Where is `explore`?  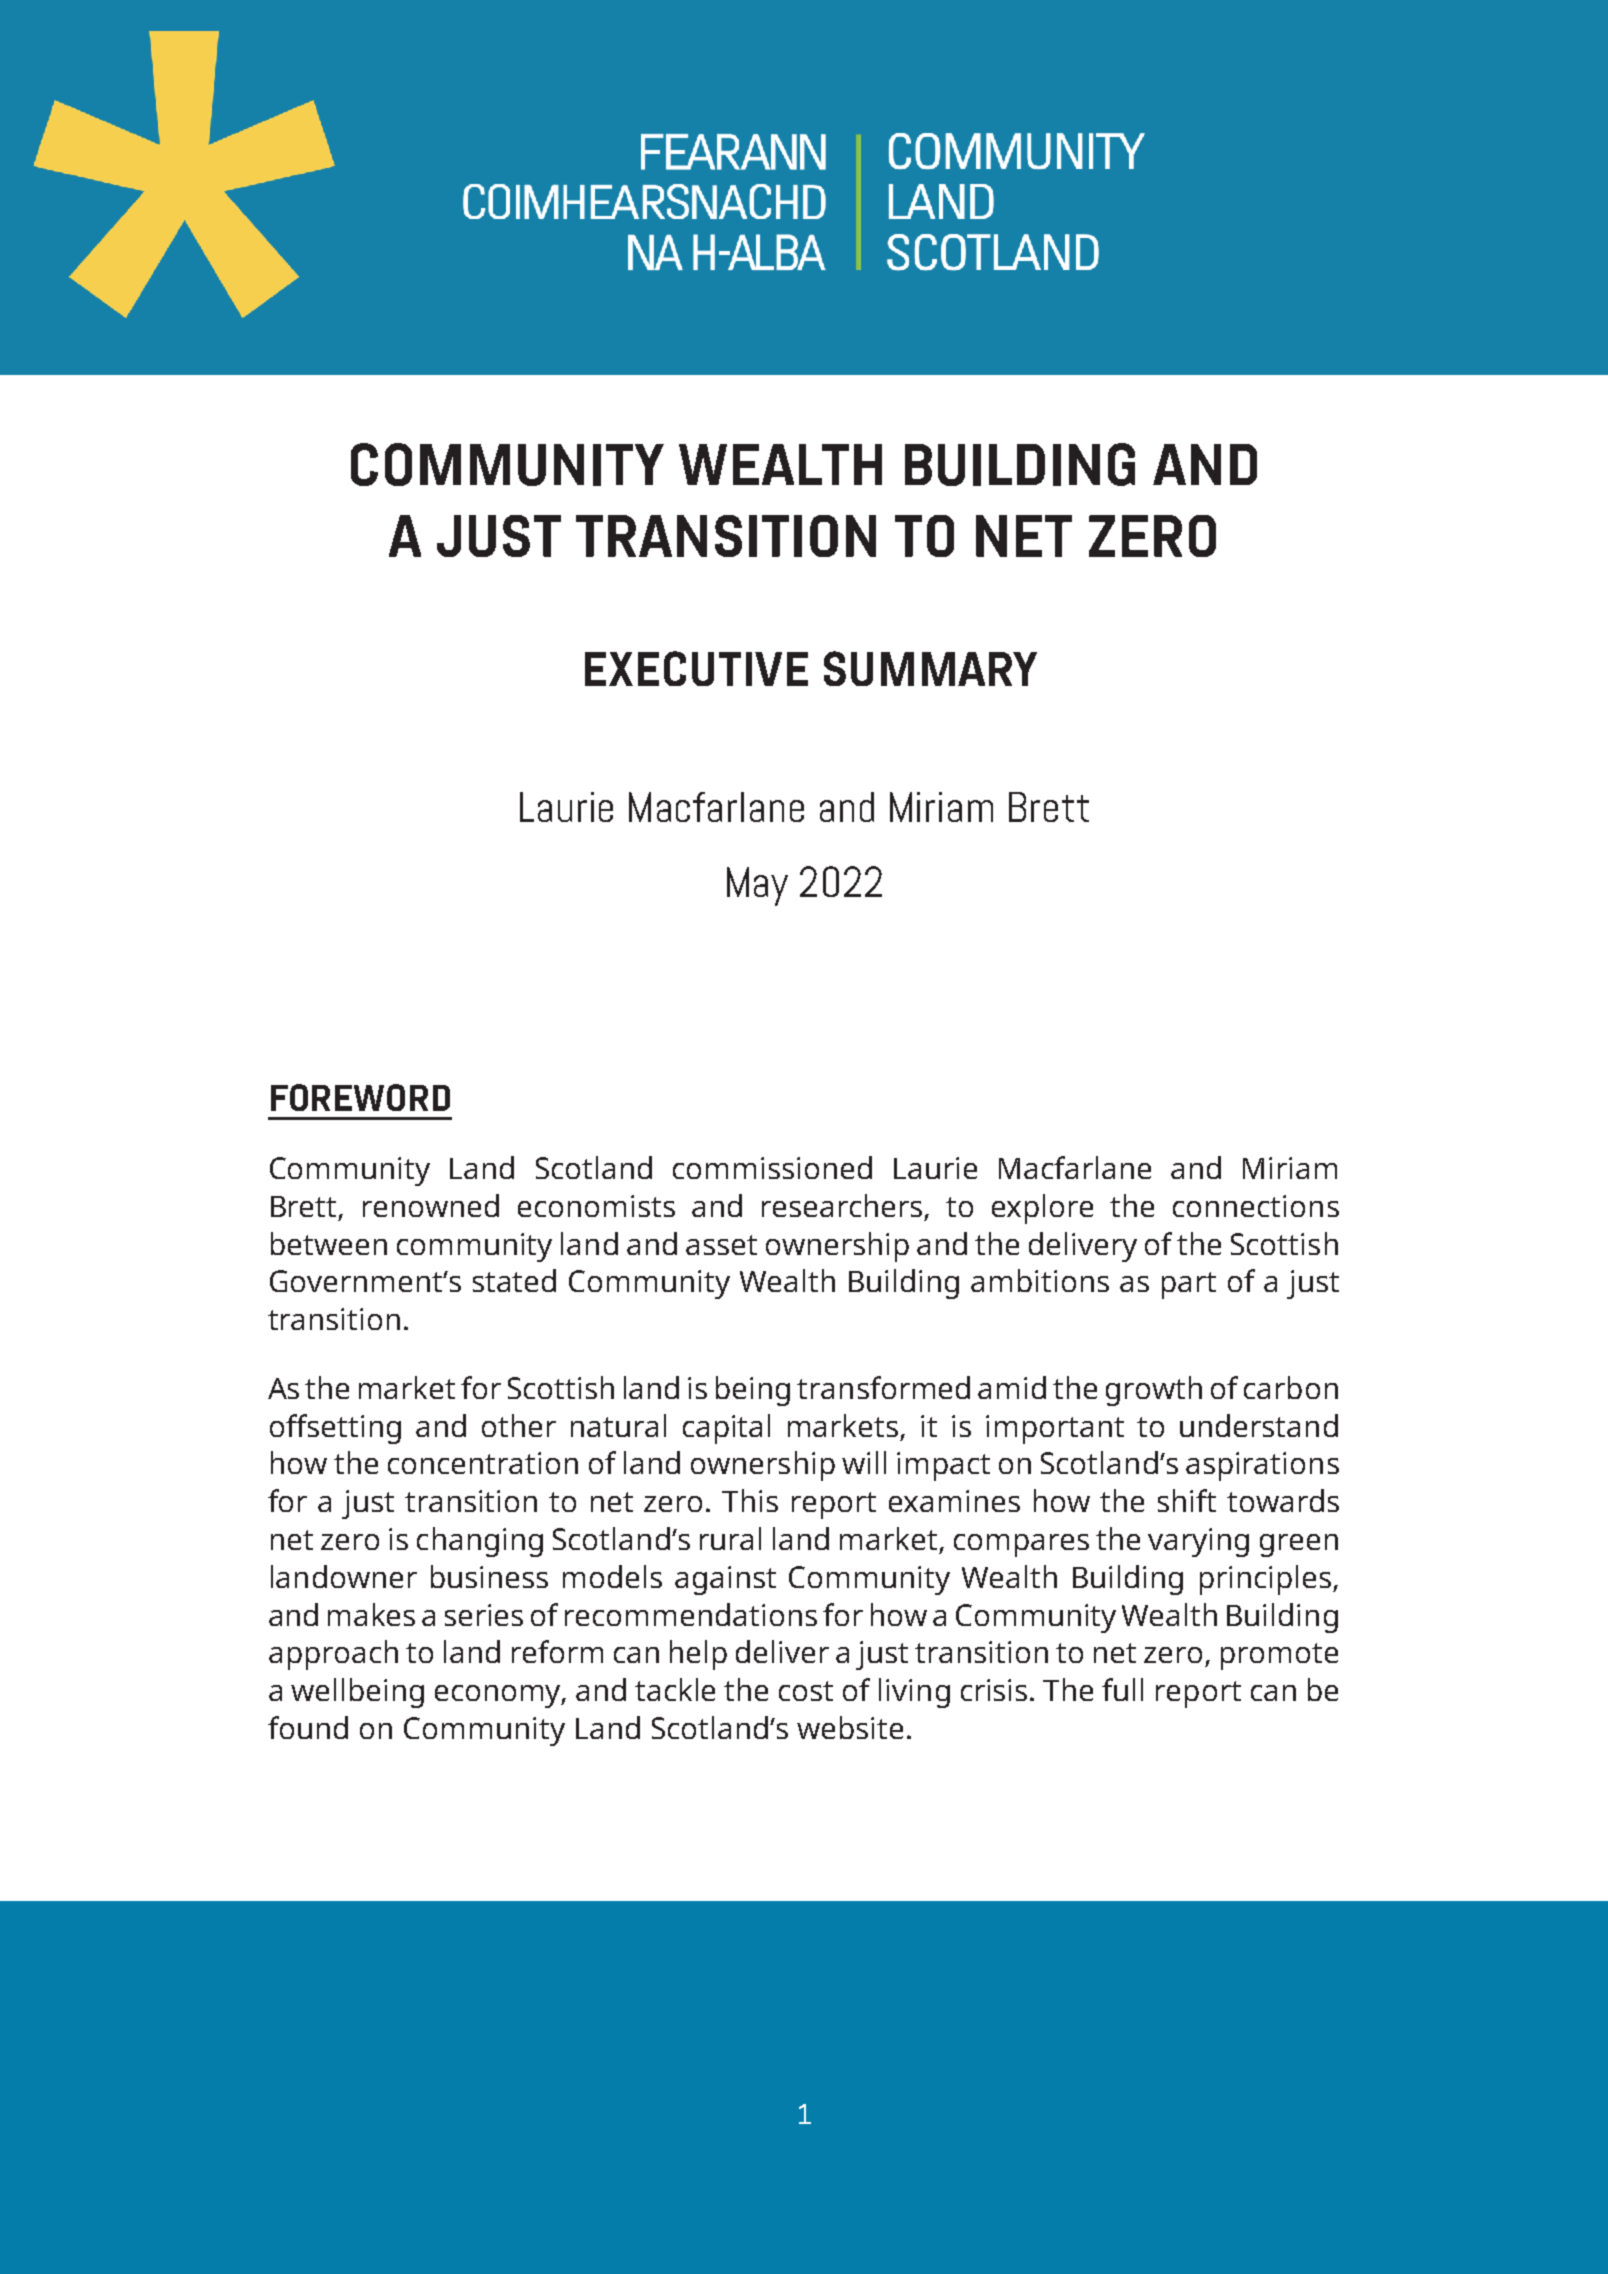 explore is located at coordinates (1042, 1209).
